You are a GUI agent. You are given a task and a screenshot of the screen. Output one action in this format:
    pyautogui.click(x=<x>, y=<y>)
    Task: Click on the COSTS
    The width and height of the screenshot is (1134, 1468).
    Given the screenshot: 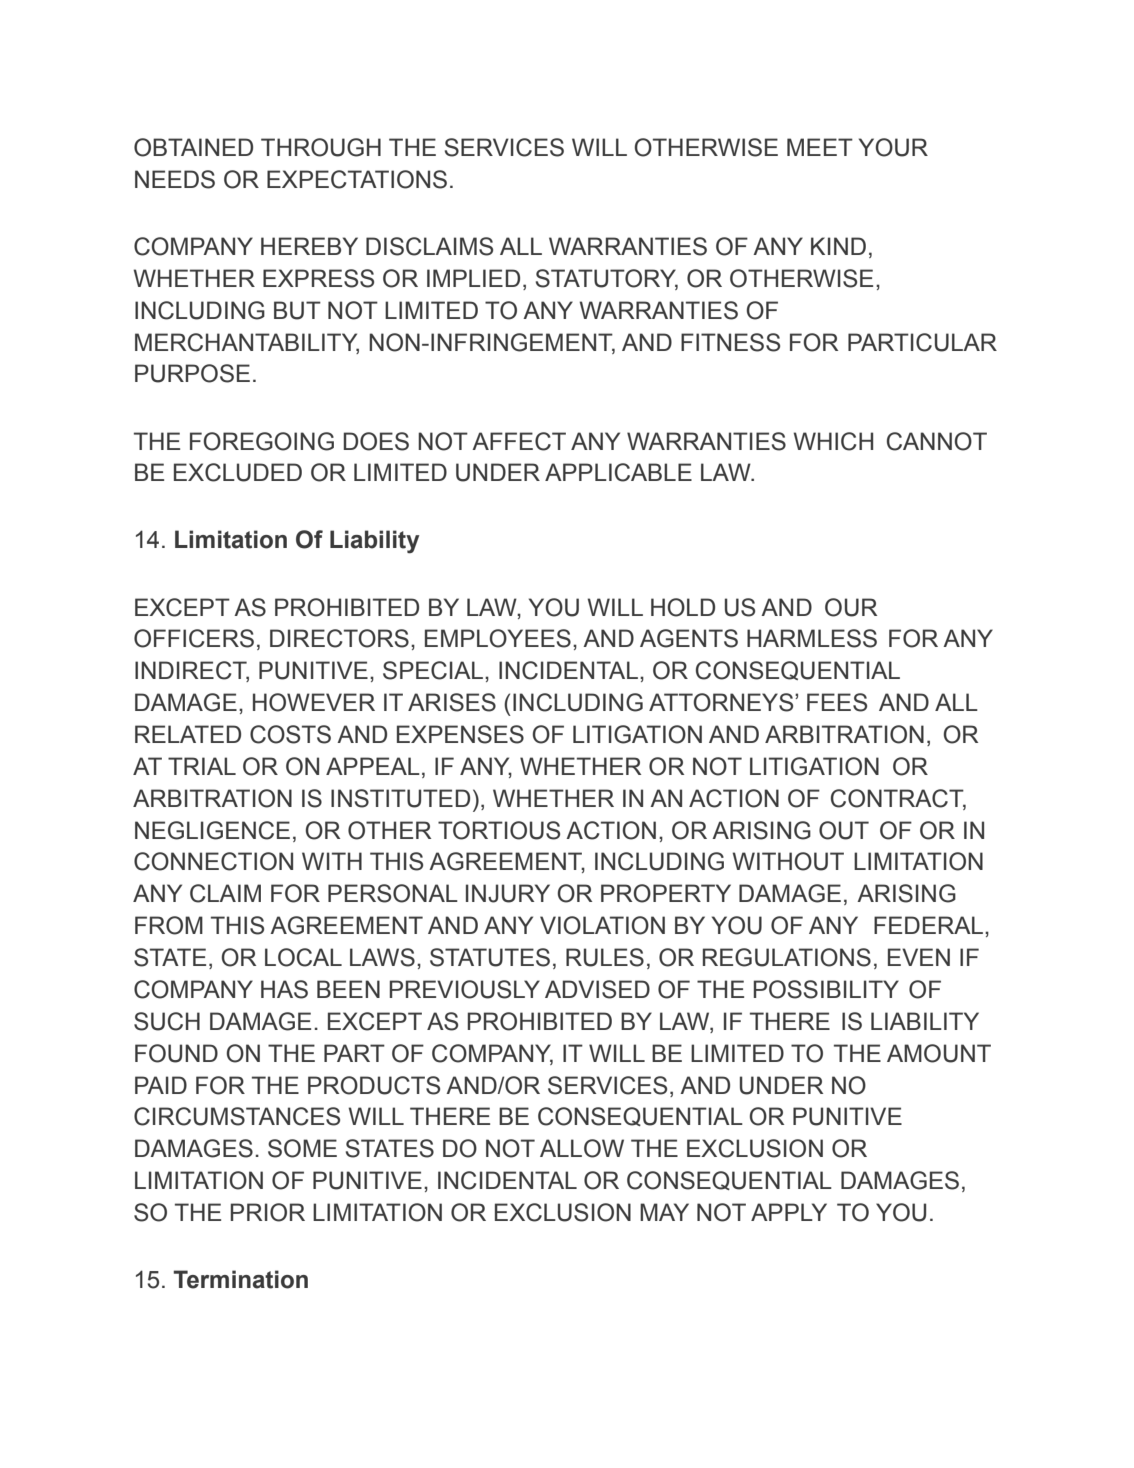 What is the action you would take?
    pyautogui.click(x=290, y=734)
